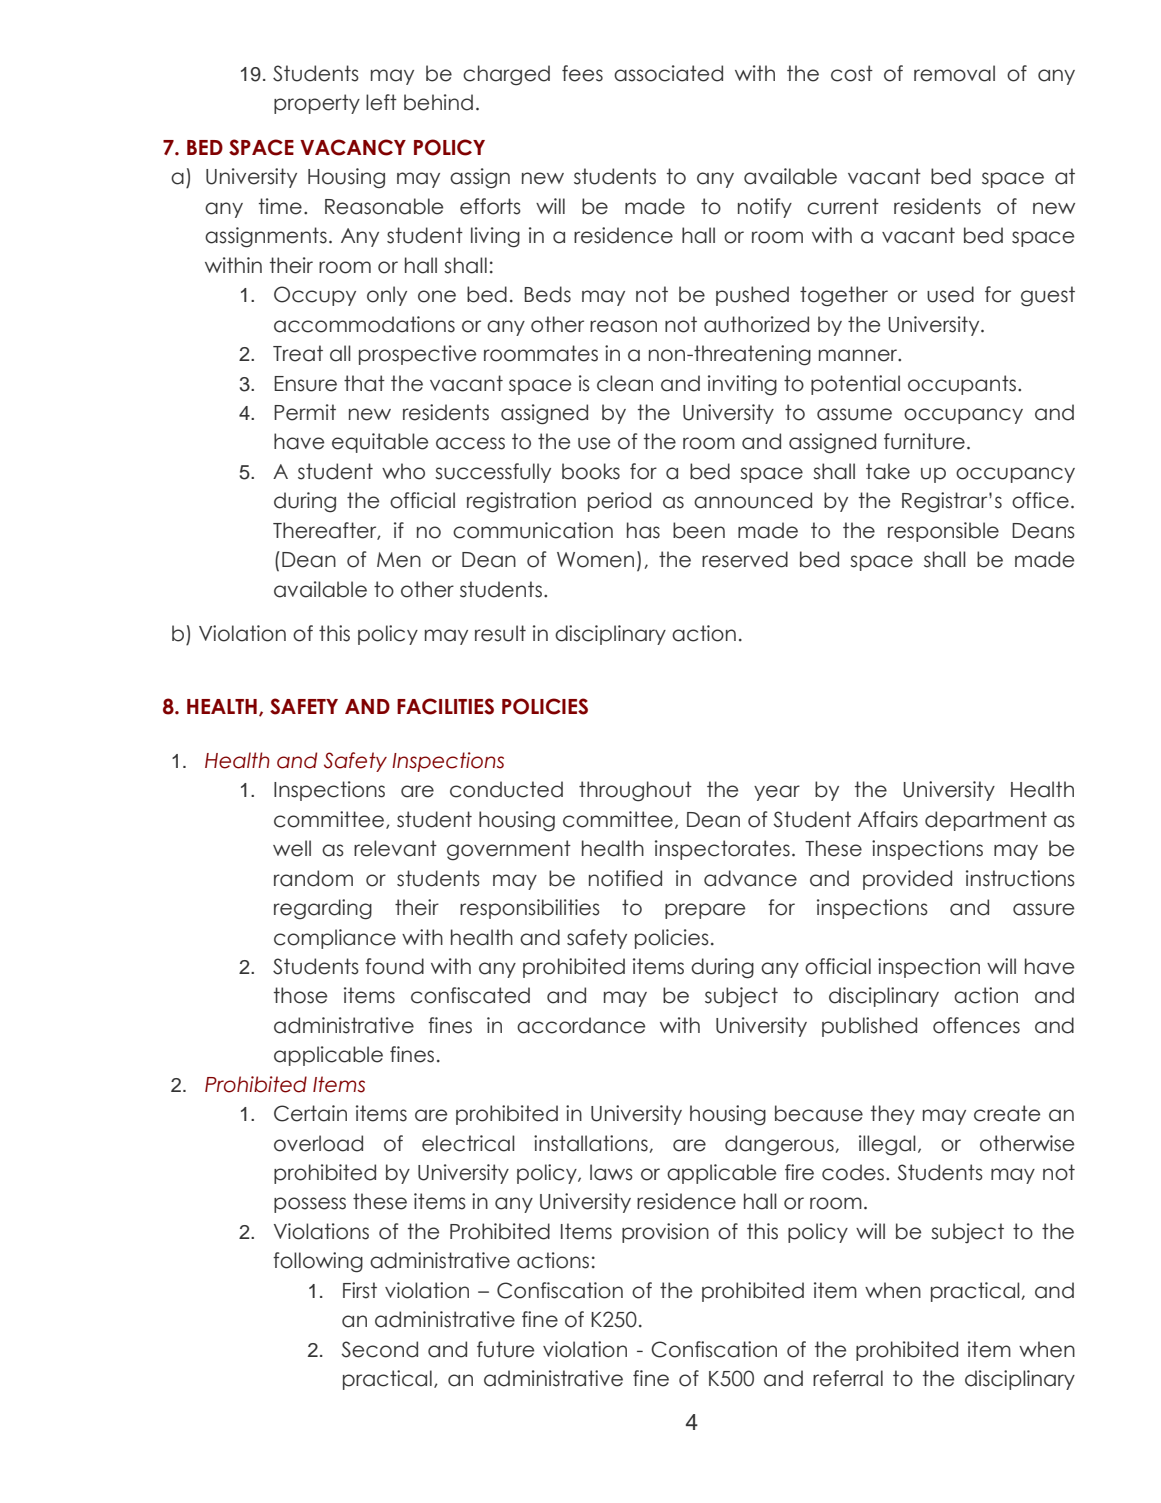 This screenshot has width=1161, height=1503. I want to click on FACILITIES, so click(445, 706).
